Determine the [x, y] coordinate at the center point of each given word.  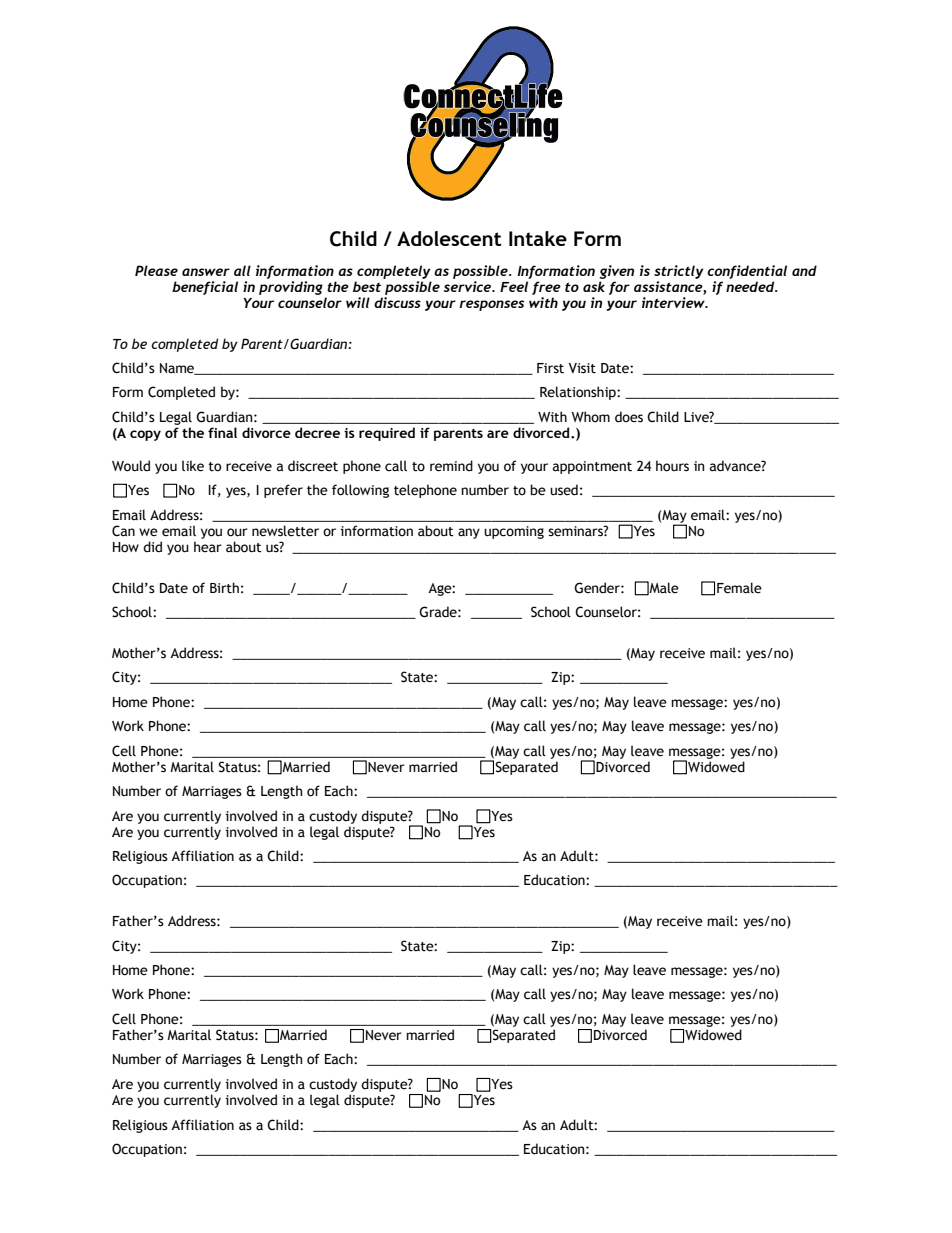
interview [674, 302]
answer [206, 272]
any [469, 533]
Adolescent [449, 238]
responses [491, 305]
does [629, 417]
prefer [283, 491]
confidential [747, 272]
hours [672, 466]
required [387, 434]
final [222, 432]
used [564, 490]
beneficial [205, 288]
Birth [224, 588]
